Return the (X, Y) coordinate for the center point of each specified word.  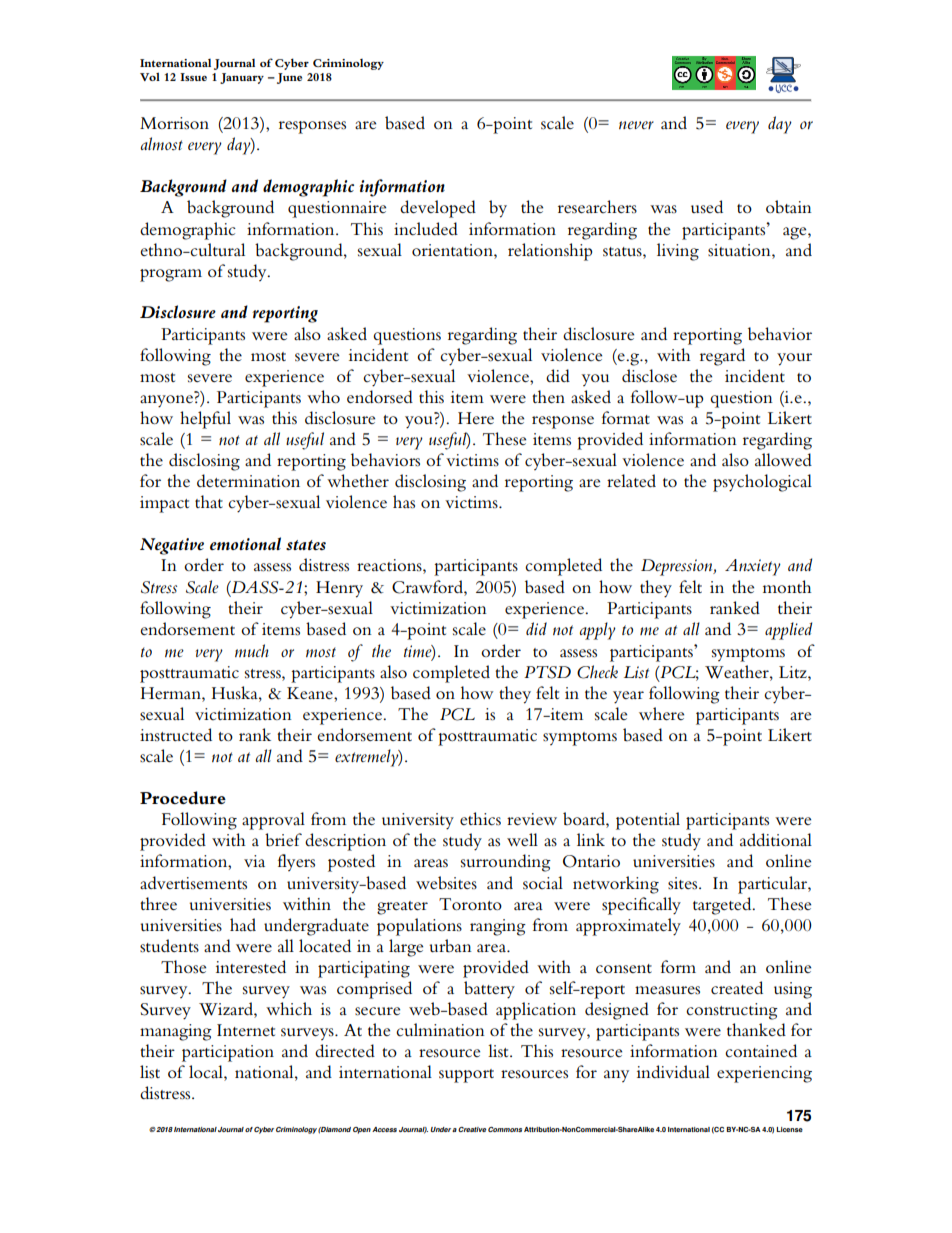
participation (228, 1053)
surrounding (506, 863)
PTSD (547, 672)
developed (438, 209)
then (548, 396)
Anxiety (753, 567)
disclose (649, 376)
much (252, 650)
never (636, 125)
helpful (205, 420)
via (254, 861)
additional (776, 839)
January (242, 78)
